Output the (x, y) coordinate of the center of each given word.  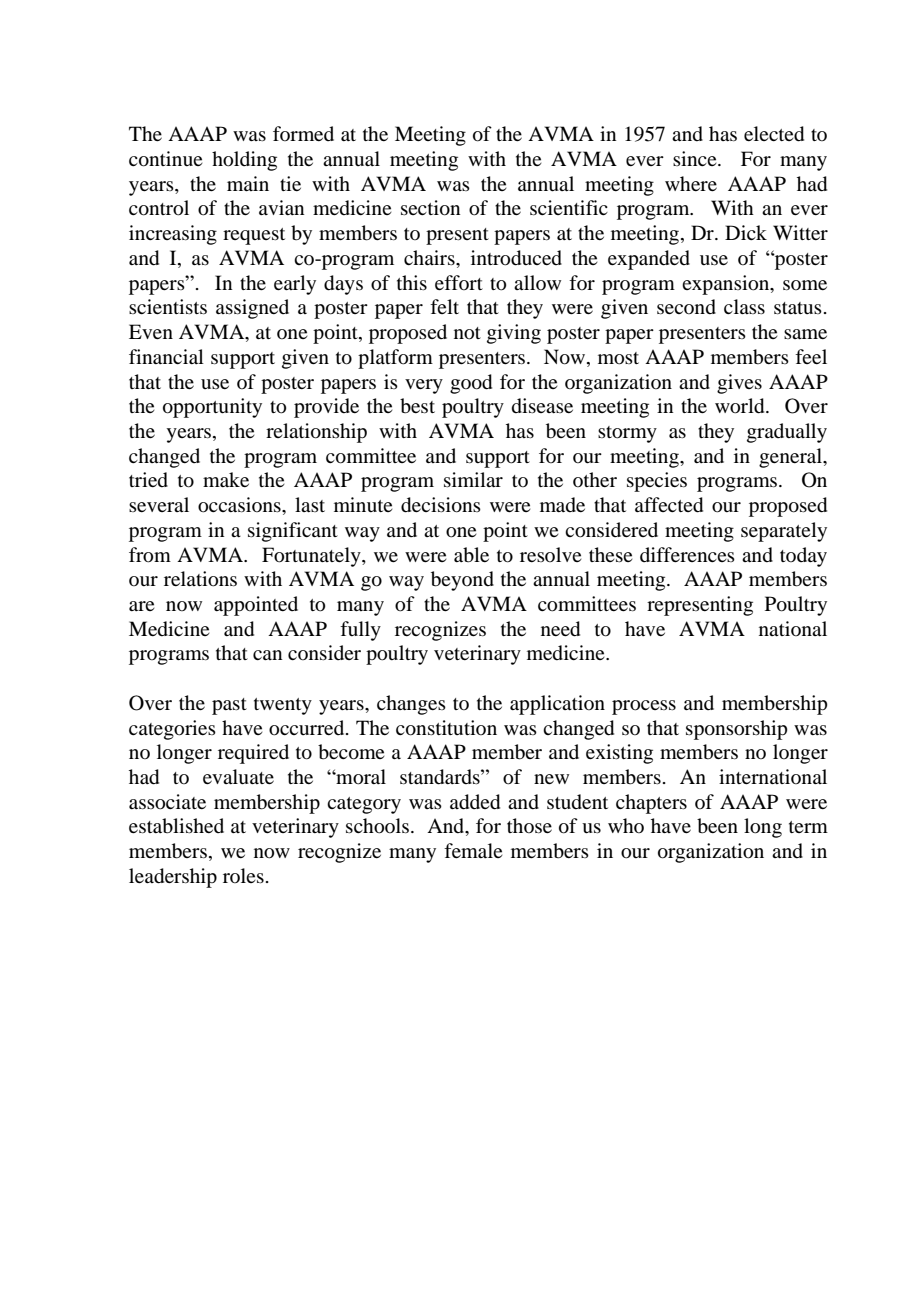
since (696, 158)
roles (243, 875)
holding (244, 161)
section (430, 208)
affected (669, 505)
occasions (240, 505)
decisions (441, 505)
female (473, 850)
